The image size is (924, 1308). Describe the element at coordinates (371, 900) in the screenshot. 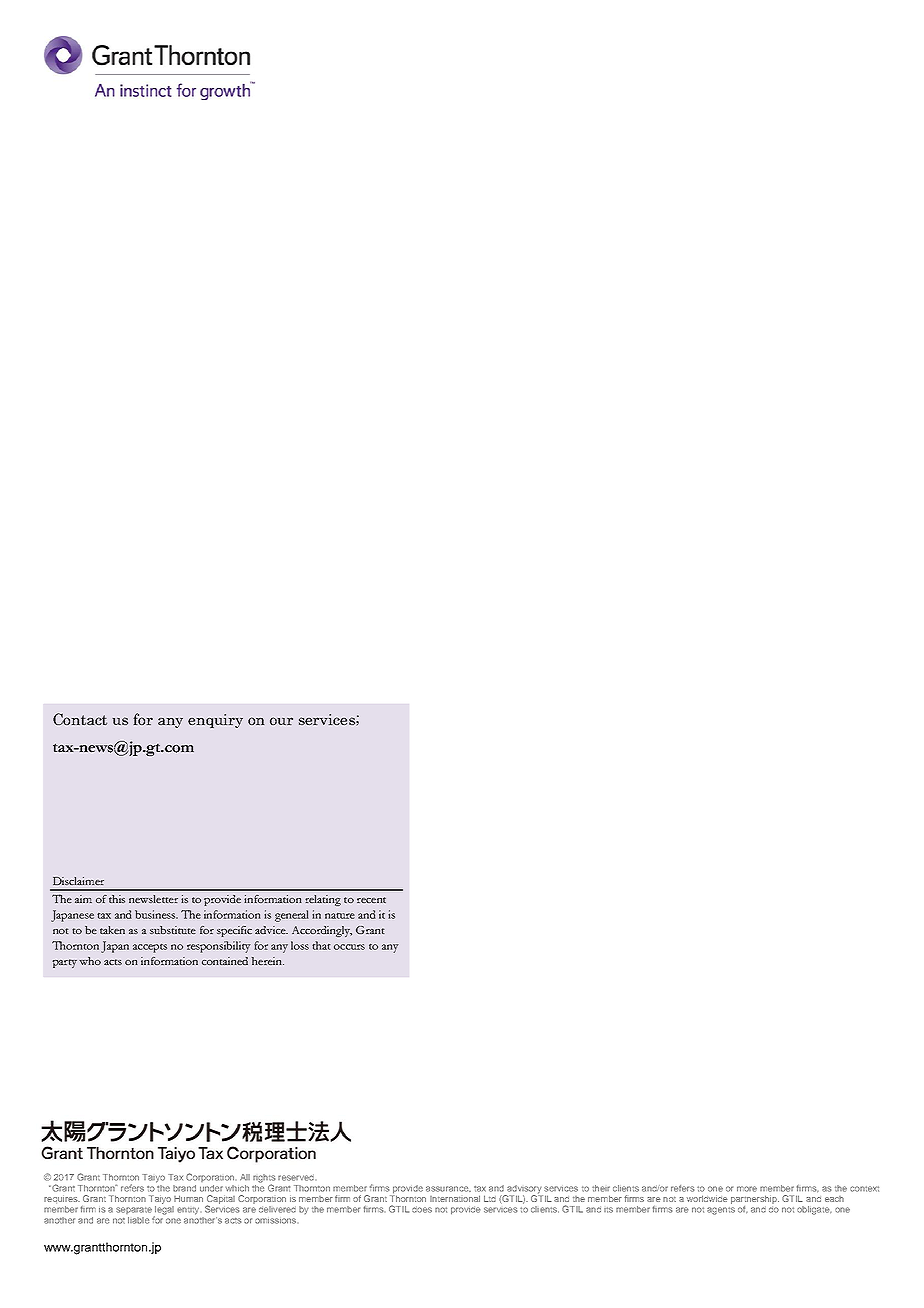

I see `recent` at that location.
